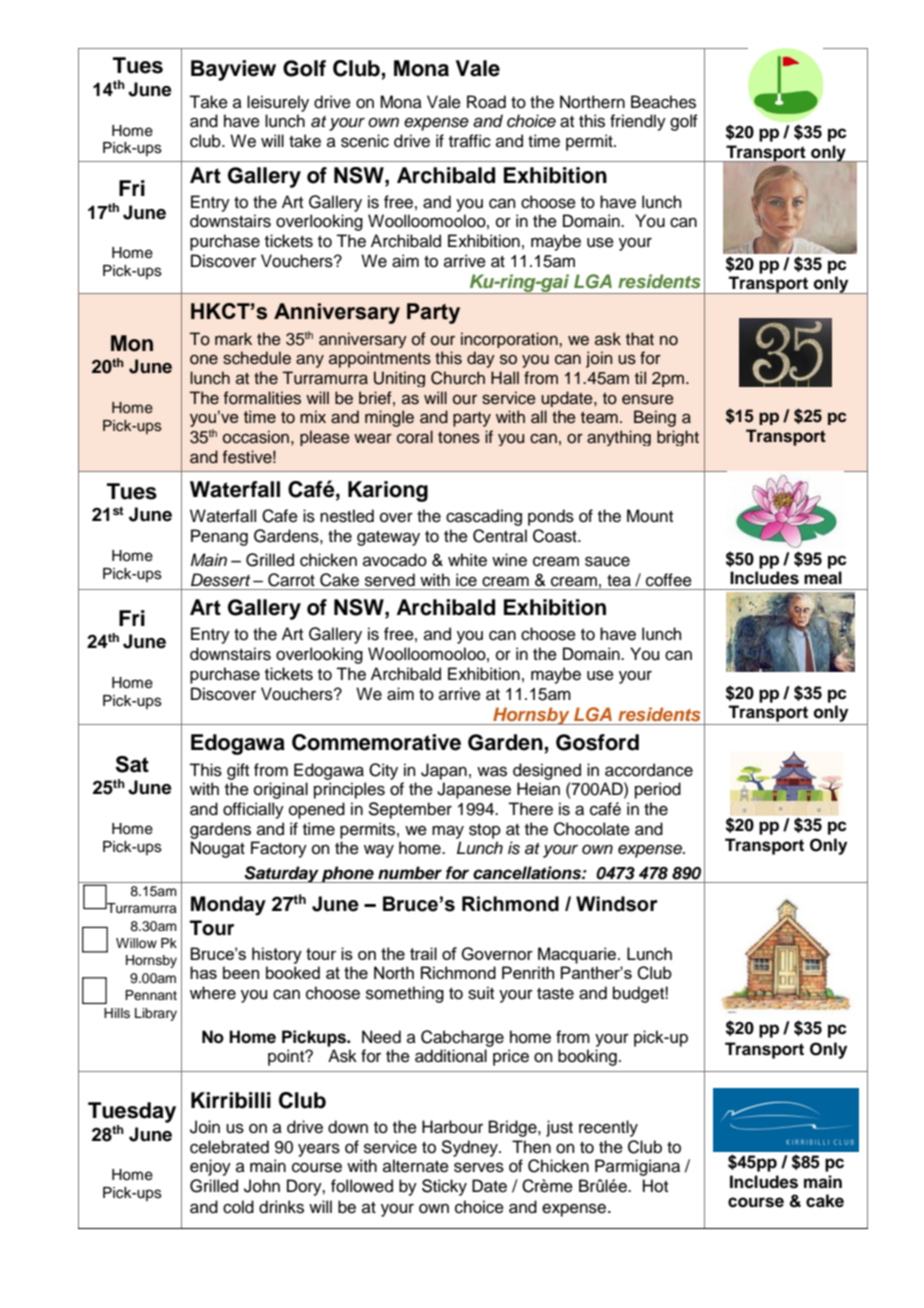 Image resolution: width=924 pixels, height=1308 pixels. Describe the element at coordinates (470, 141) in the screenshot. I see `traffic` at that location.
